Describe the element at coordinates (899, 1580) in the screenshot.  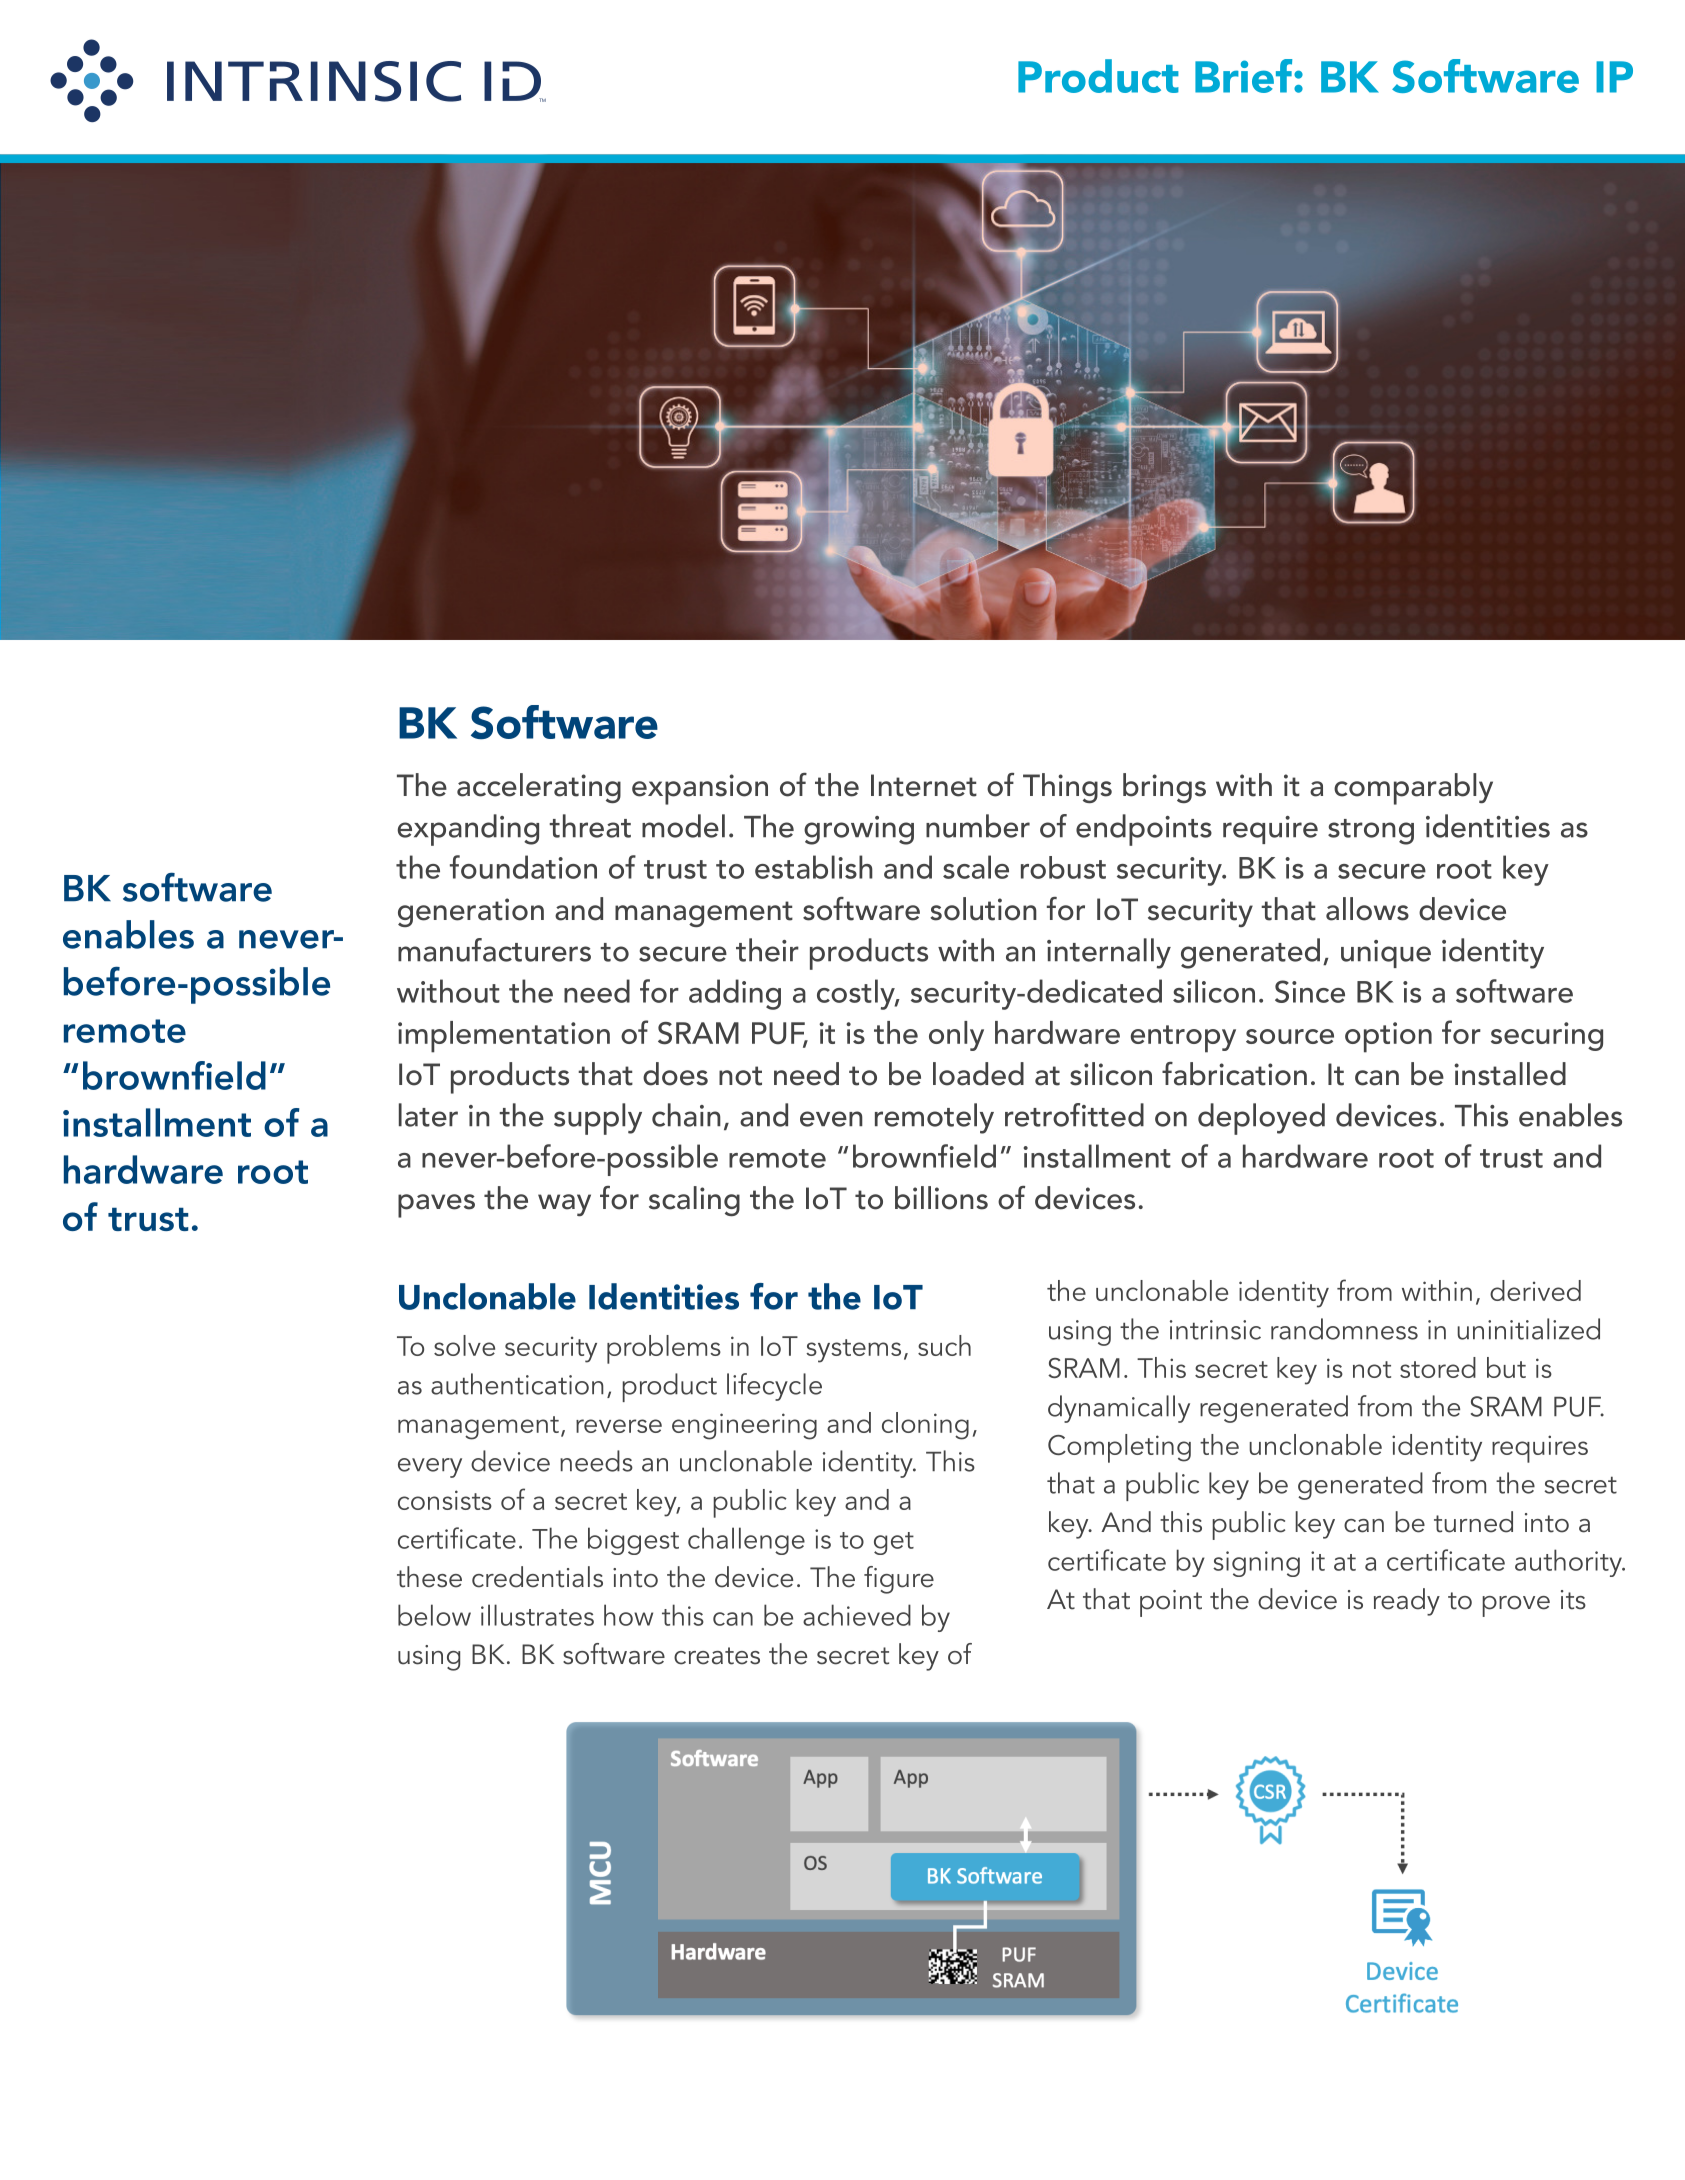
I see `figure` at that location.
